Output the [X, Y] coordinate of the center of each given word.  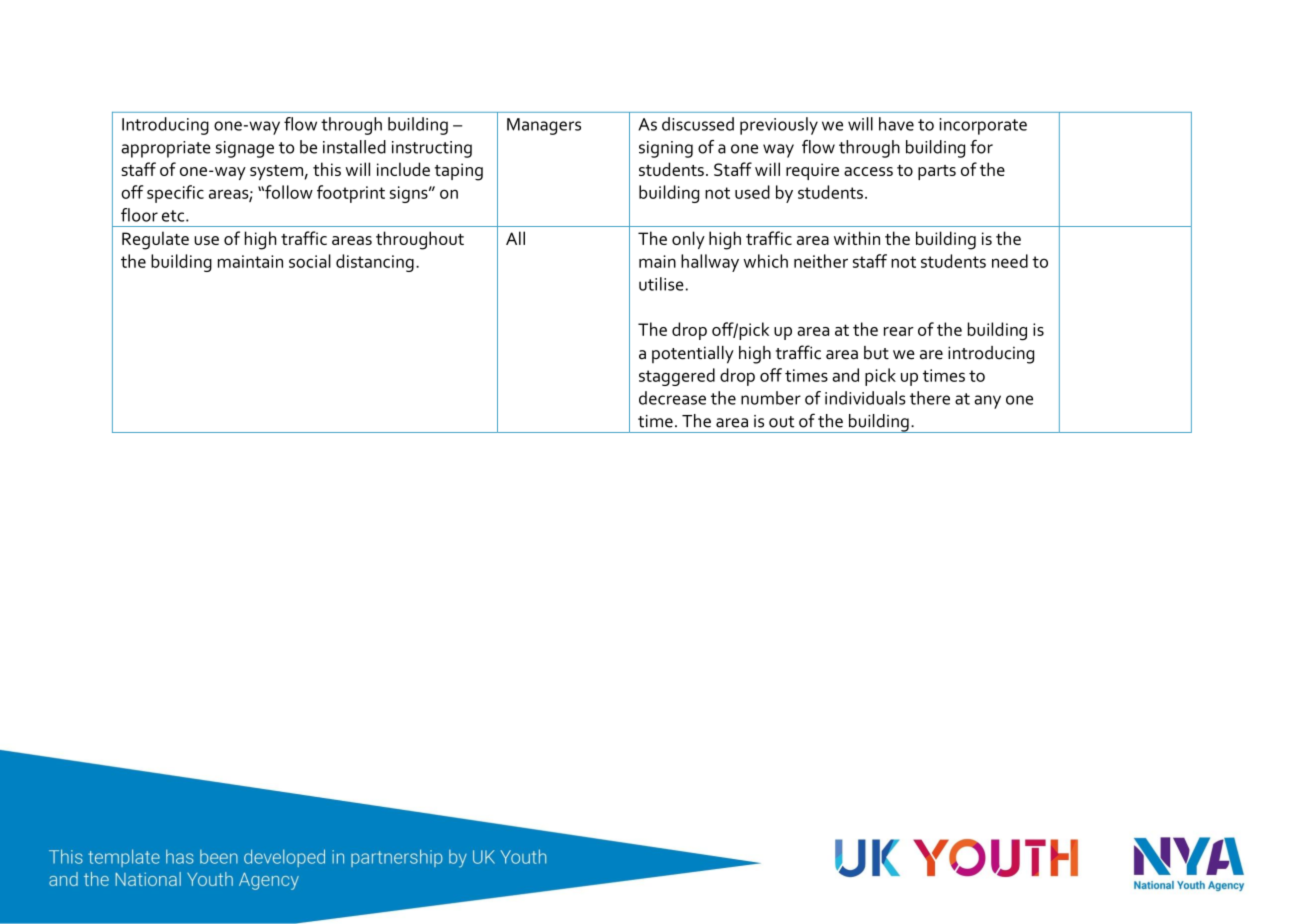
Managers [544, 126]
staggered [677, 377]
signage [245, 149]
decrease [672, 398]
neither [821, 261]
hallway [710, 263]
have [896, 124]
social [310, 261]
